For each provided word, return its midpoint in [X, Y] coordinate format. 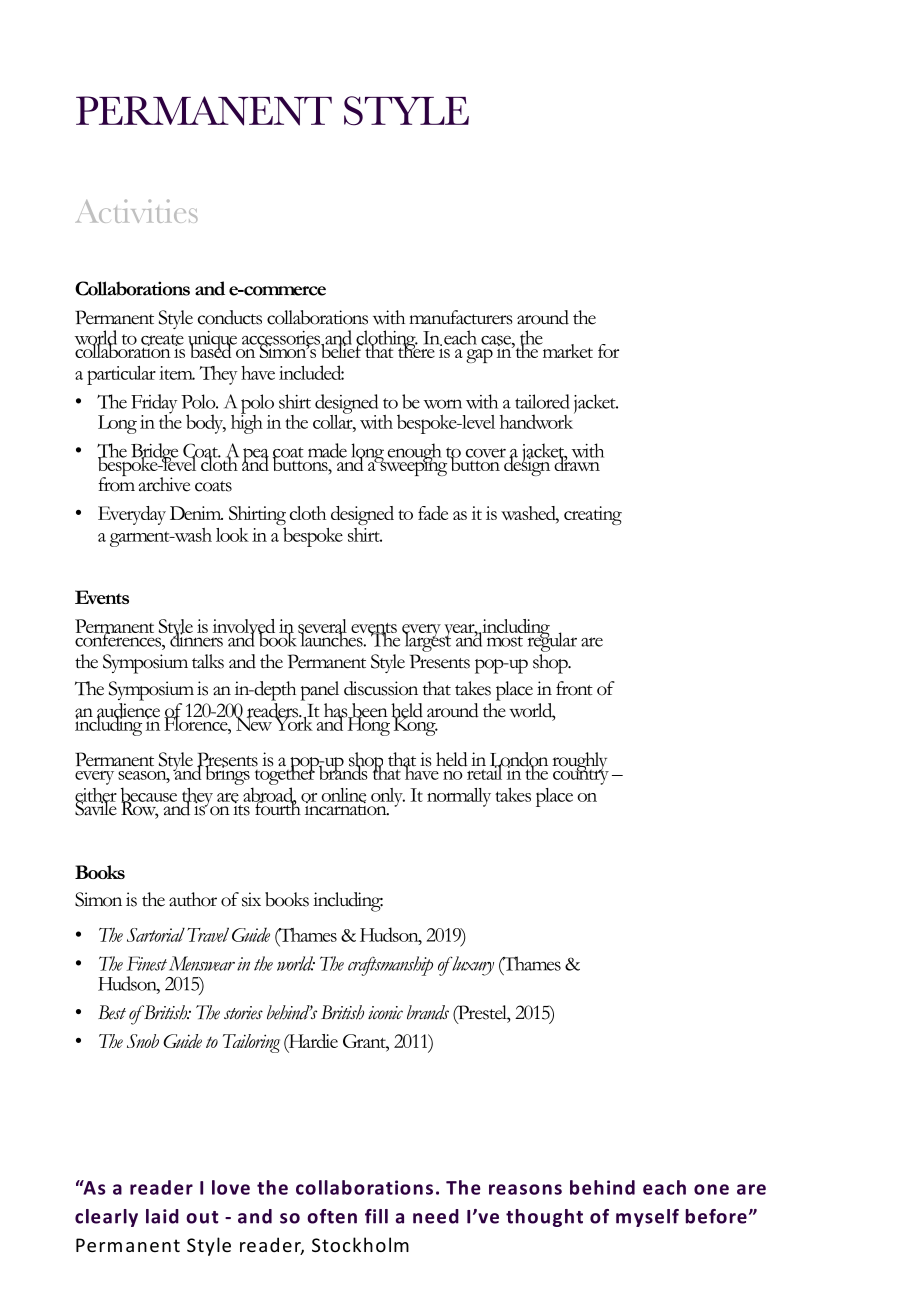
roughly [580, 763]
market [566, 350]
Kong [414, 725]
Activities [137, 211]
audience [128, 711]
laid [162, 1216]
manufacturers [460, 317]
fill [376, 1216]
